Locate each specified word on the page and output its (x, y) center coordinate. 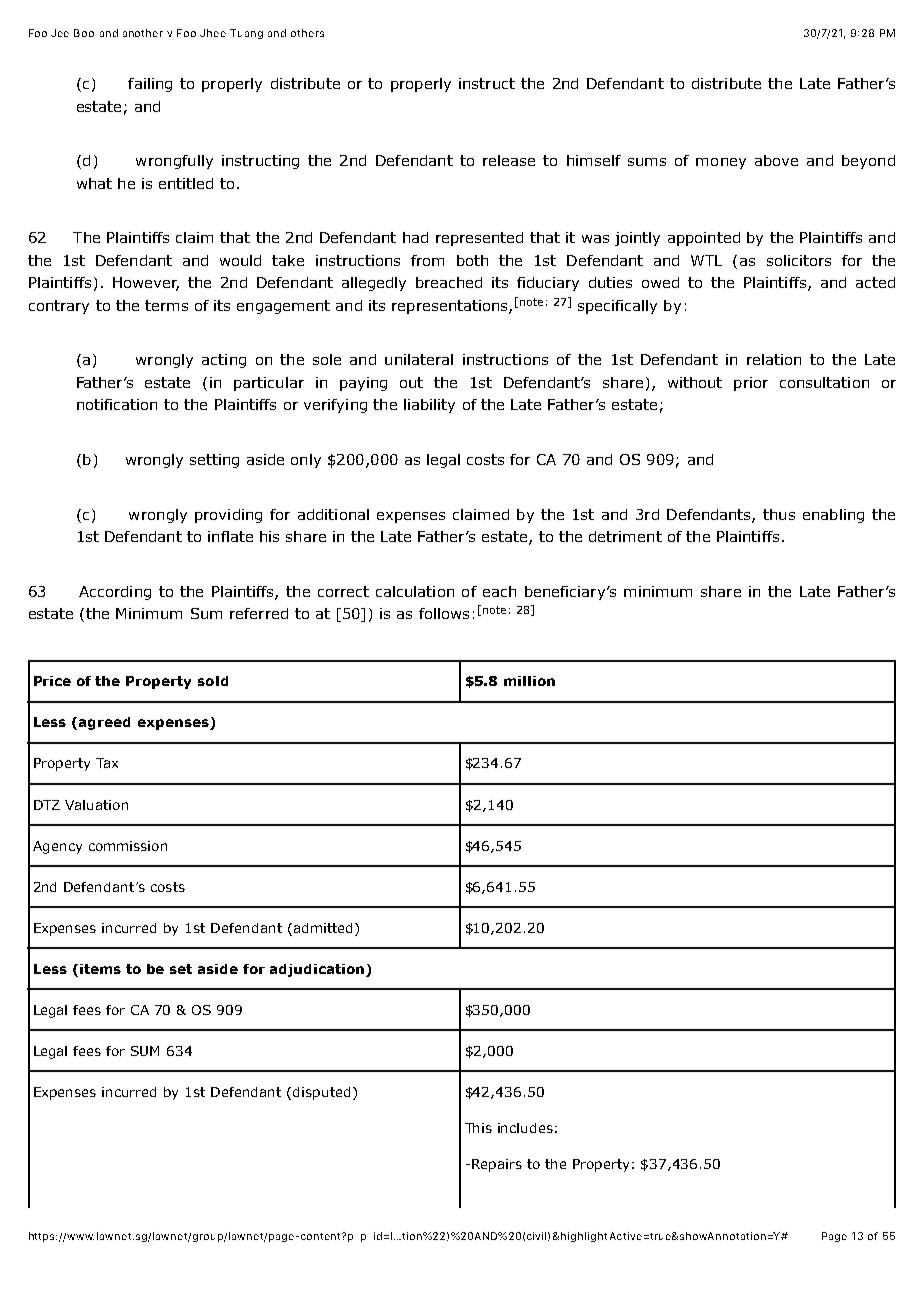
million (529, 681)
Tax (107, 763)
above (776, 160)
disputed (321, 1093)
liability (429, 406)
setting (214, 461)
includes (525, 1128)
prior (751, 384)
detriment (625, 536)
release (509, 160)
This (478, 1128)
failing (150, 85)
